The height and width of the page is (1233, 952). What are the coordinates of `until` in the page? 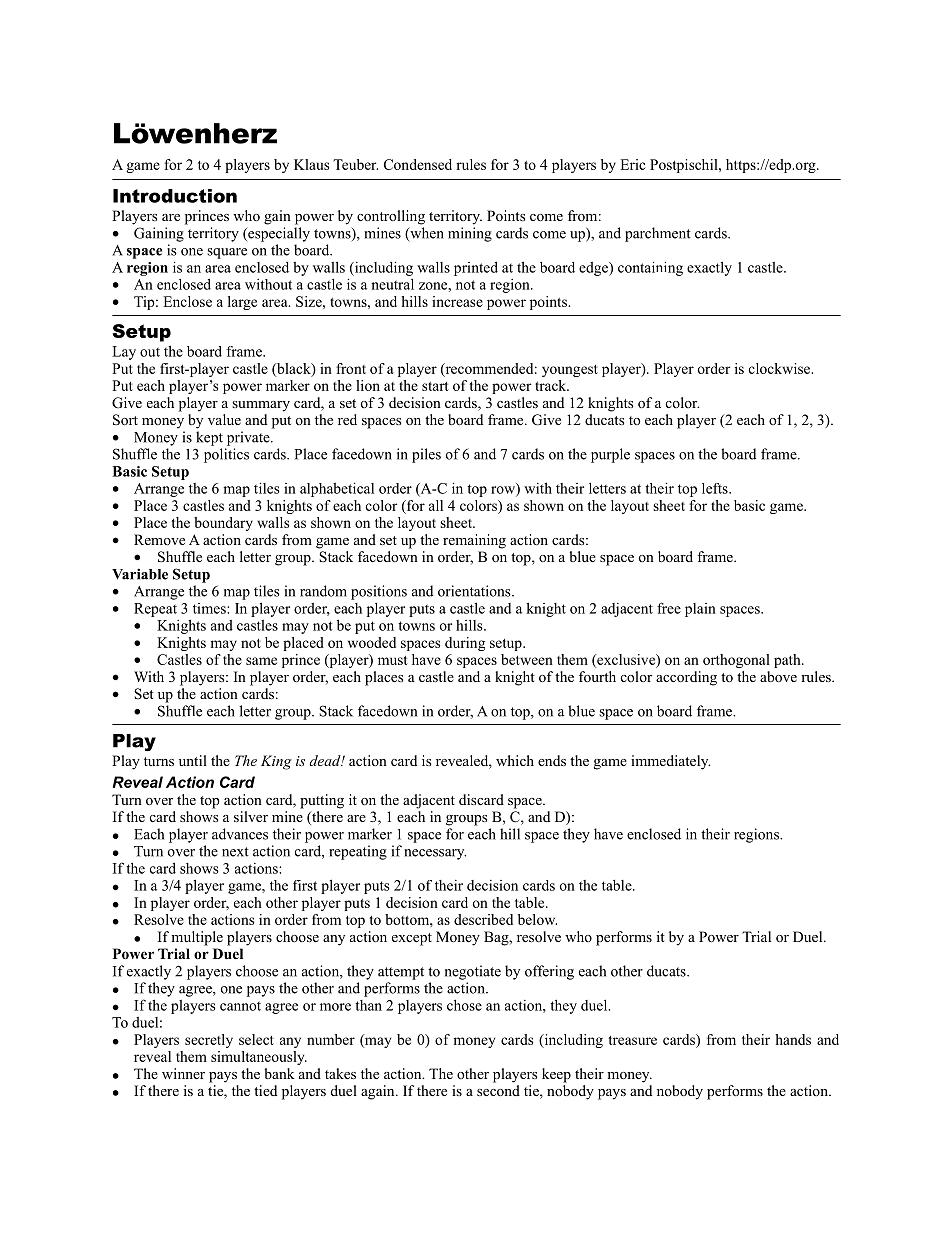 It's located at (193, 760).
